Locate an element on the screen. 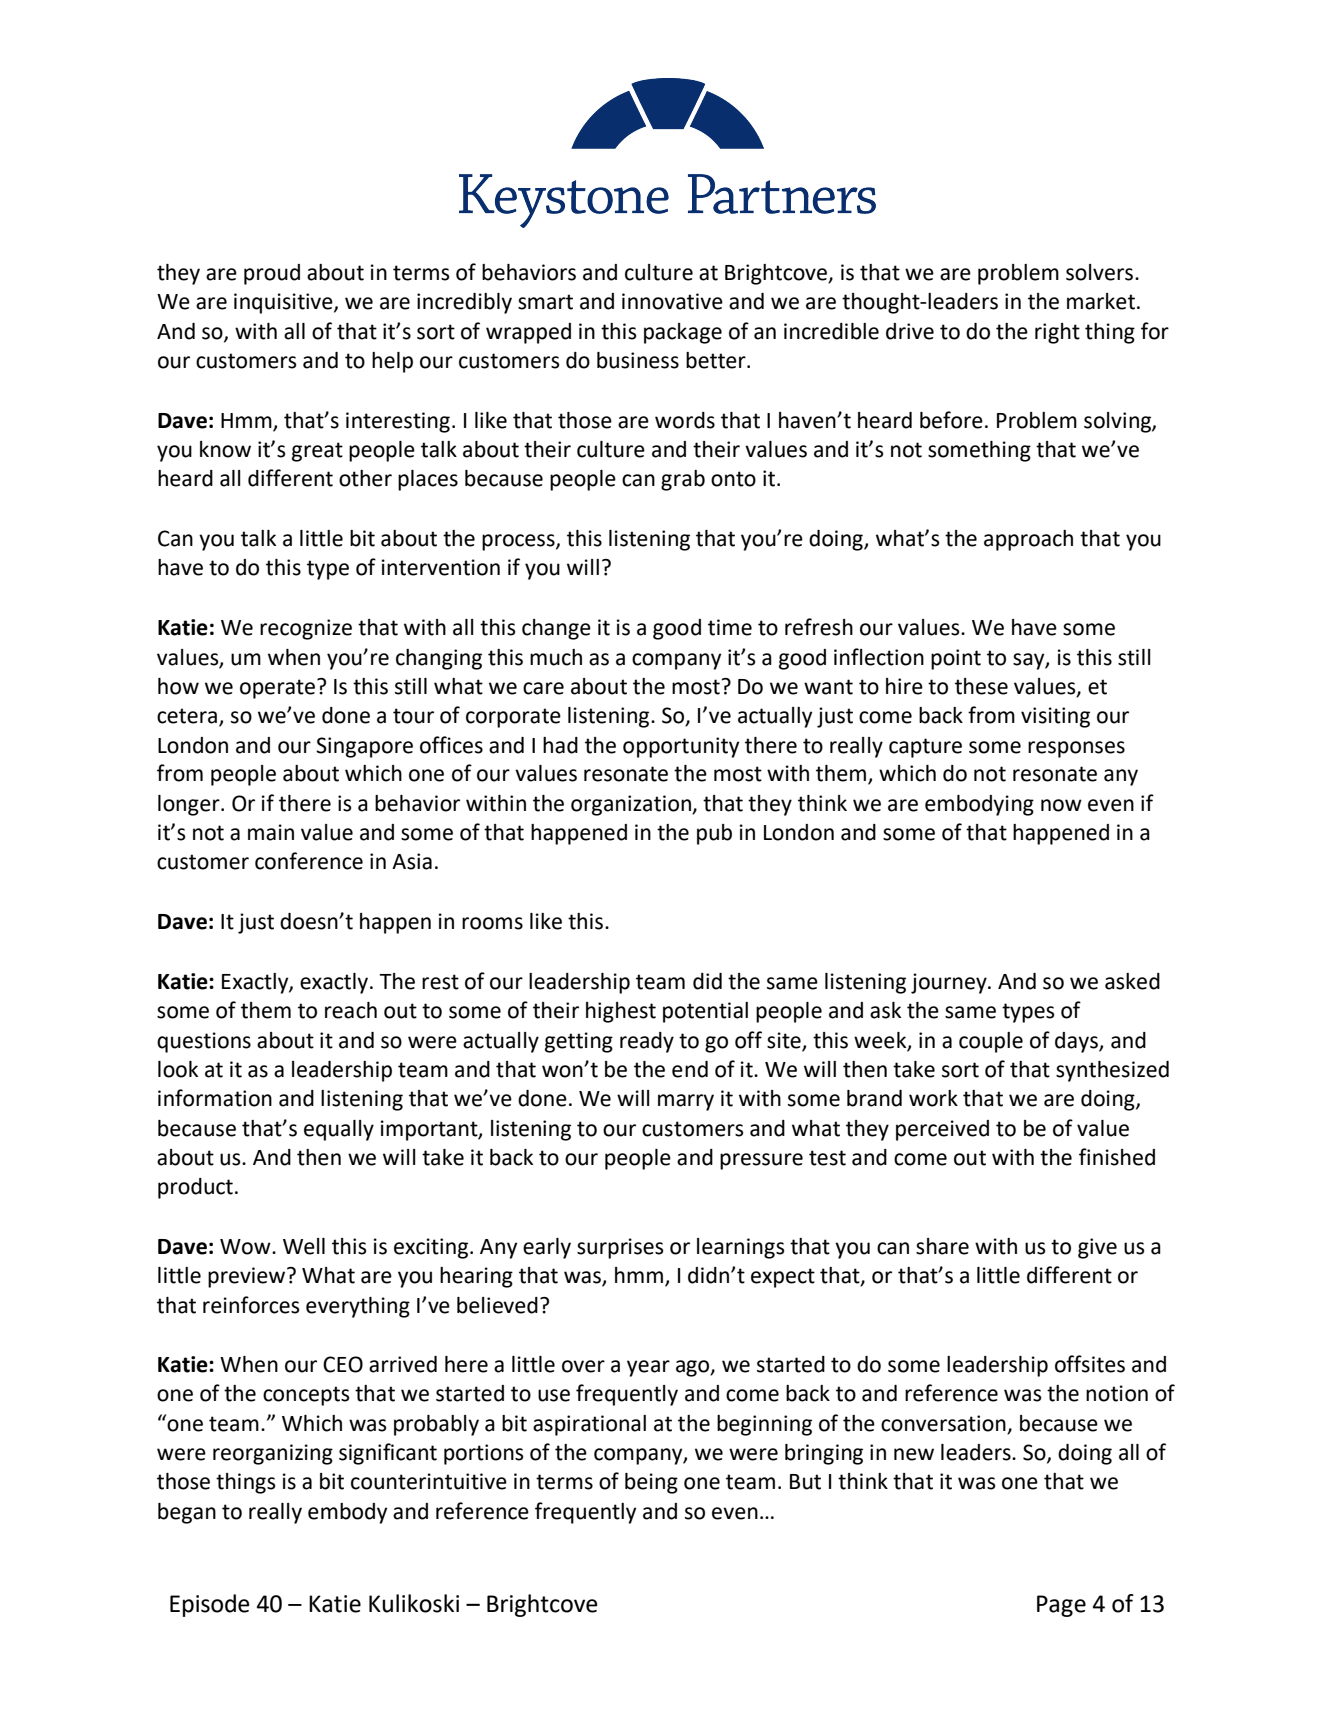 Image resolution: width=1335 pixels, height=1727 pixels. year is located at coordinates (648, 1368).
